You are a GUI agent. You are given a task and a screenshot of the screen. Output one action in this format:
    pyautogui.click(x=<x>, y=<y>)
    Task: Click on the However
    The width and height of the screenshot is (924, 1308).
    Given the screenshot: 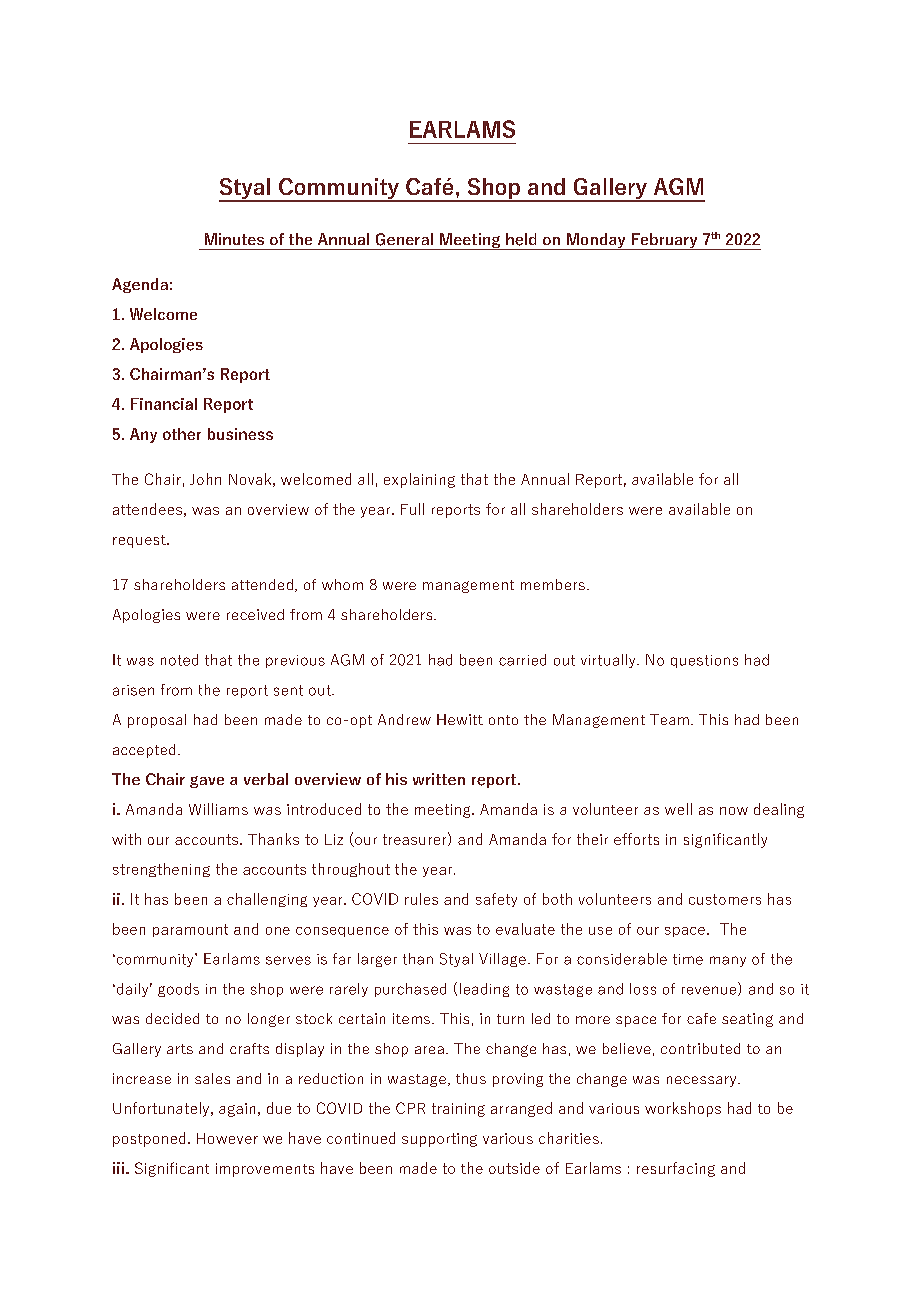 What is the action you would take?
    pyautogui.click(x=227, y=1138)
